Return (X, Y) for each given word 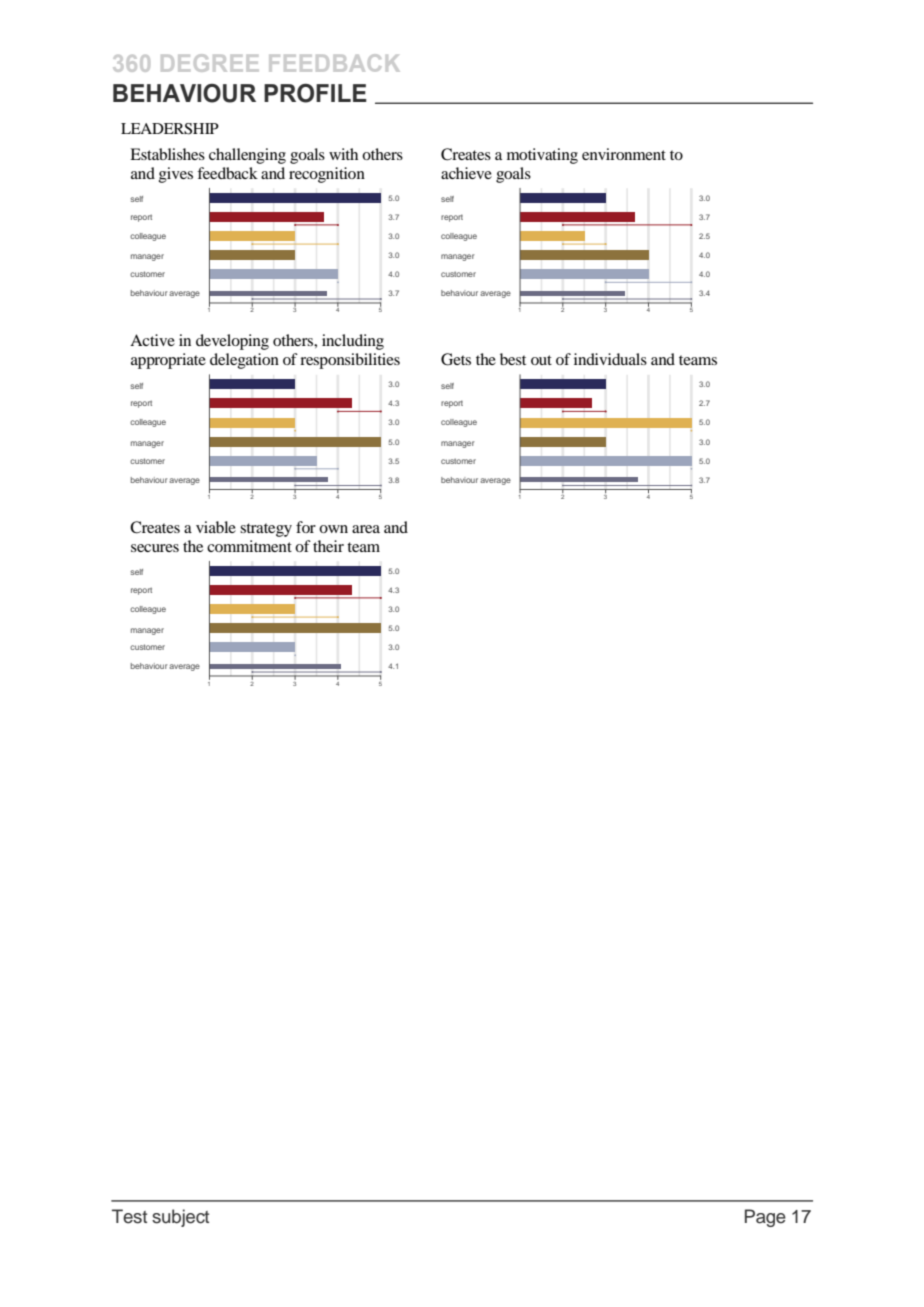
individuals (610, 359)
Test (129, 1216)
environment (624, 154)
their (328, 546)
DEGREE (209, 63)
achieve (466, 173)
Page (765, 1218)
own (333, 529)
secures (155, 548)
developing (232, 342)
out (541, 360)
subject (180, 1218)
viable (216, 527)
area (366, 529)
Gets (456, 359)
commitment (249, 546)
